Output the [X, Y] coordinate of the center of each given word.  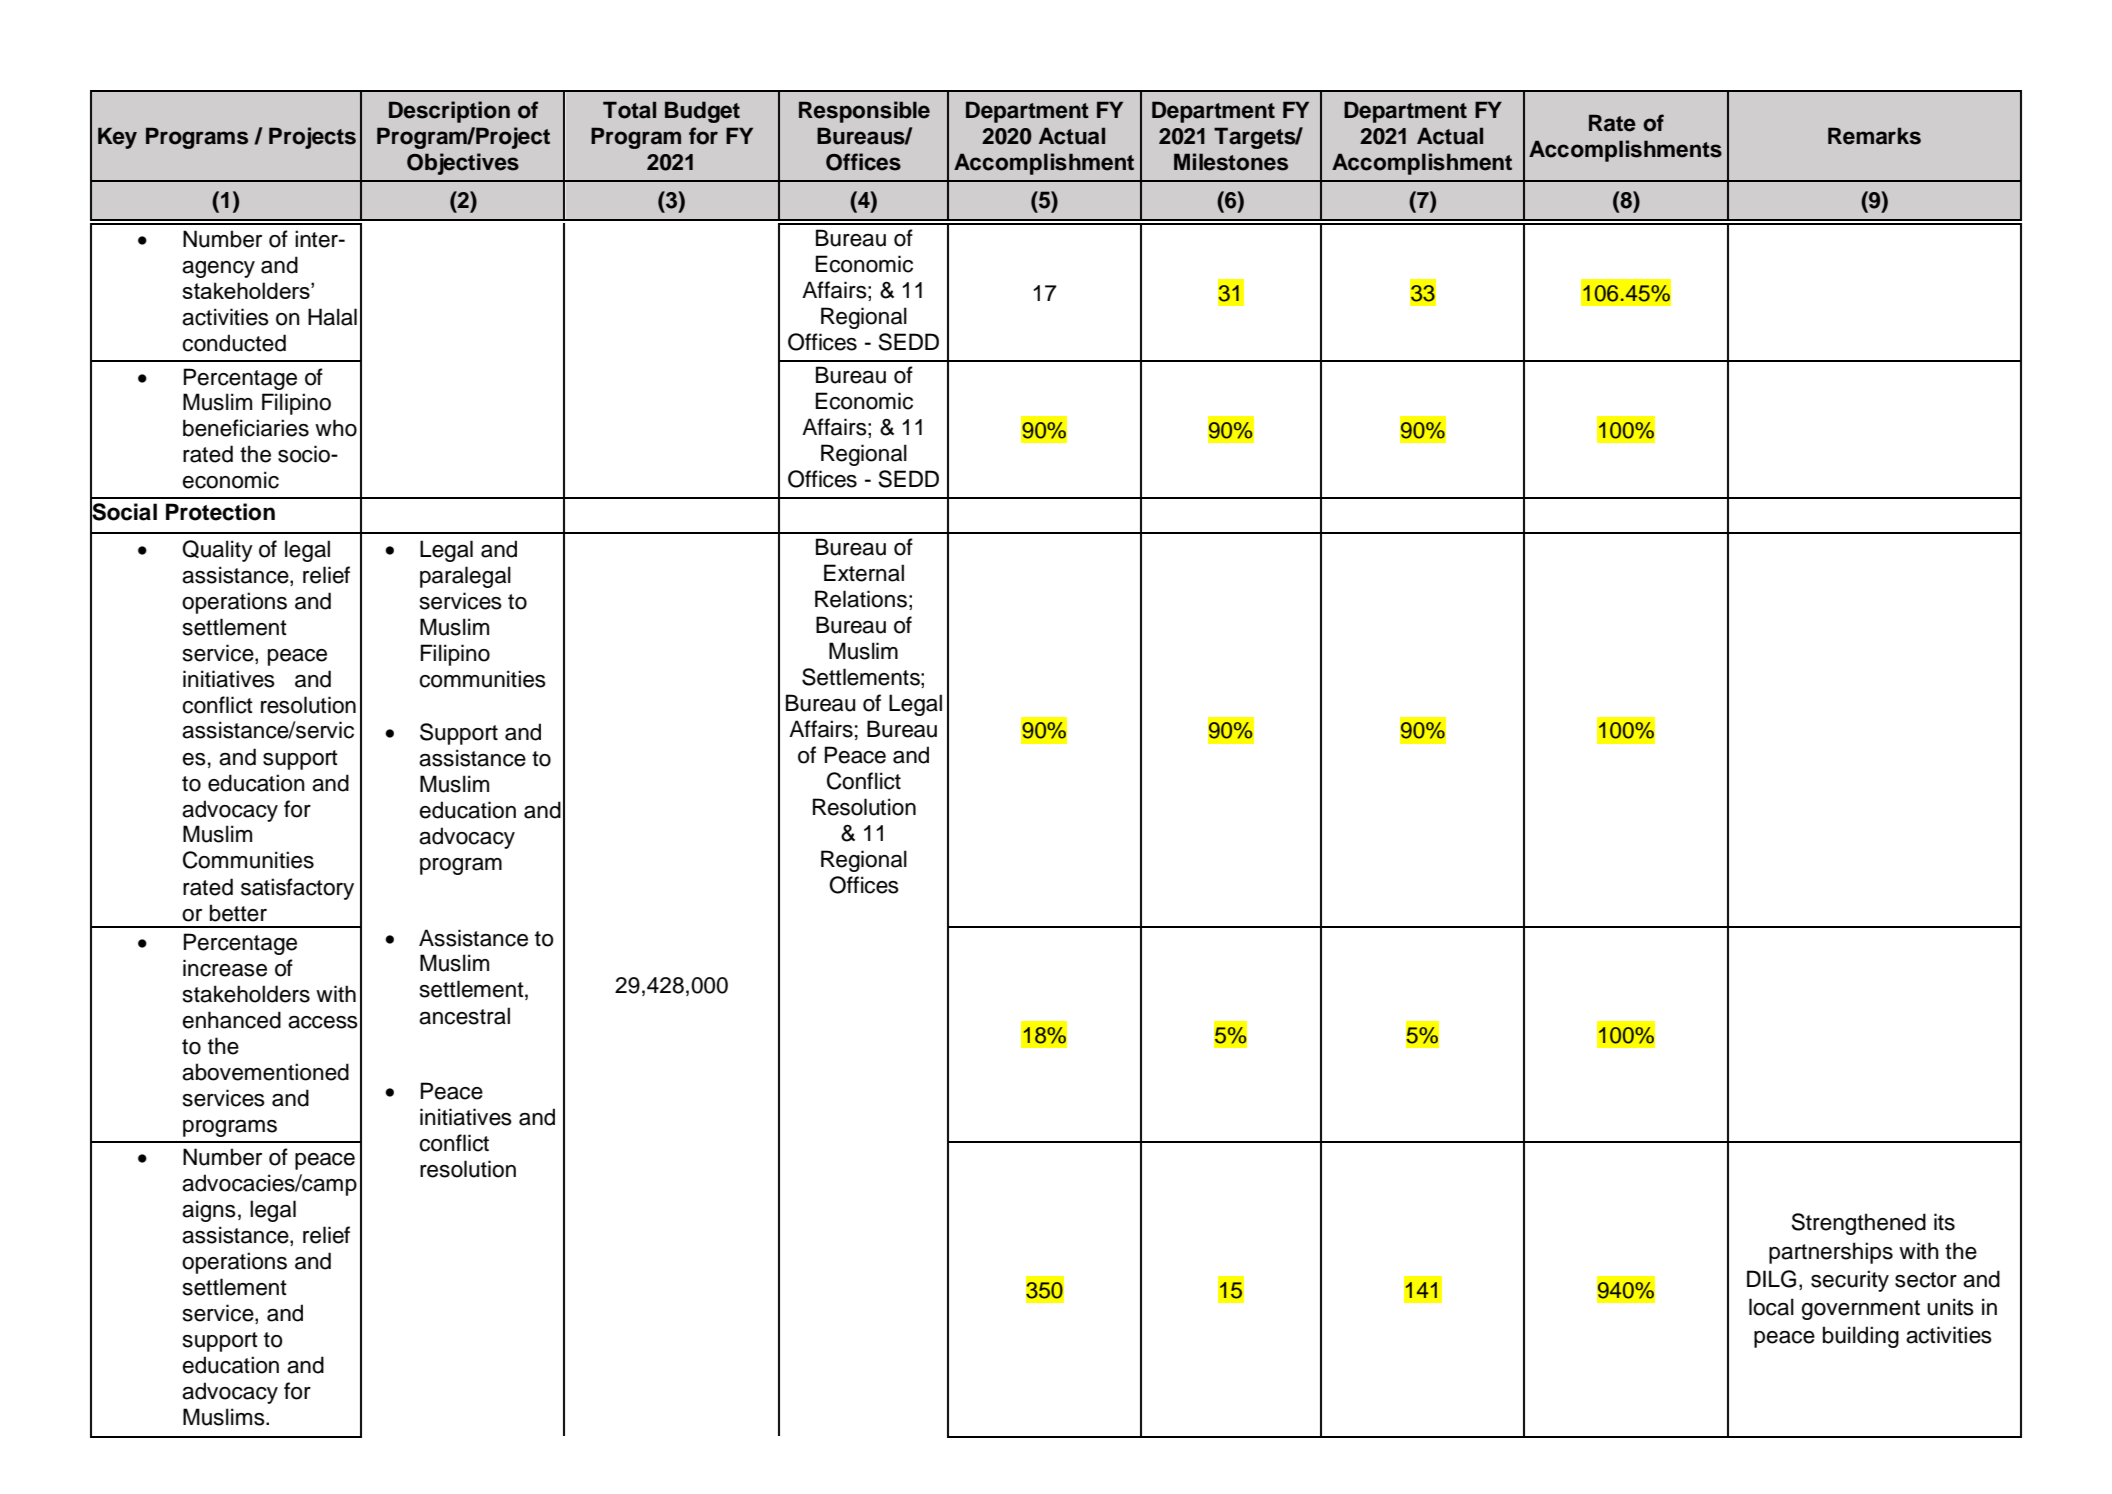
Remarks [1874, 136]
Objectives [463, 164]
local [1771, 1307]
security [1850, 1281]
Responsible [864, 112]
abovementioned [265, 1072]
